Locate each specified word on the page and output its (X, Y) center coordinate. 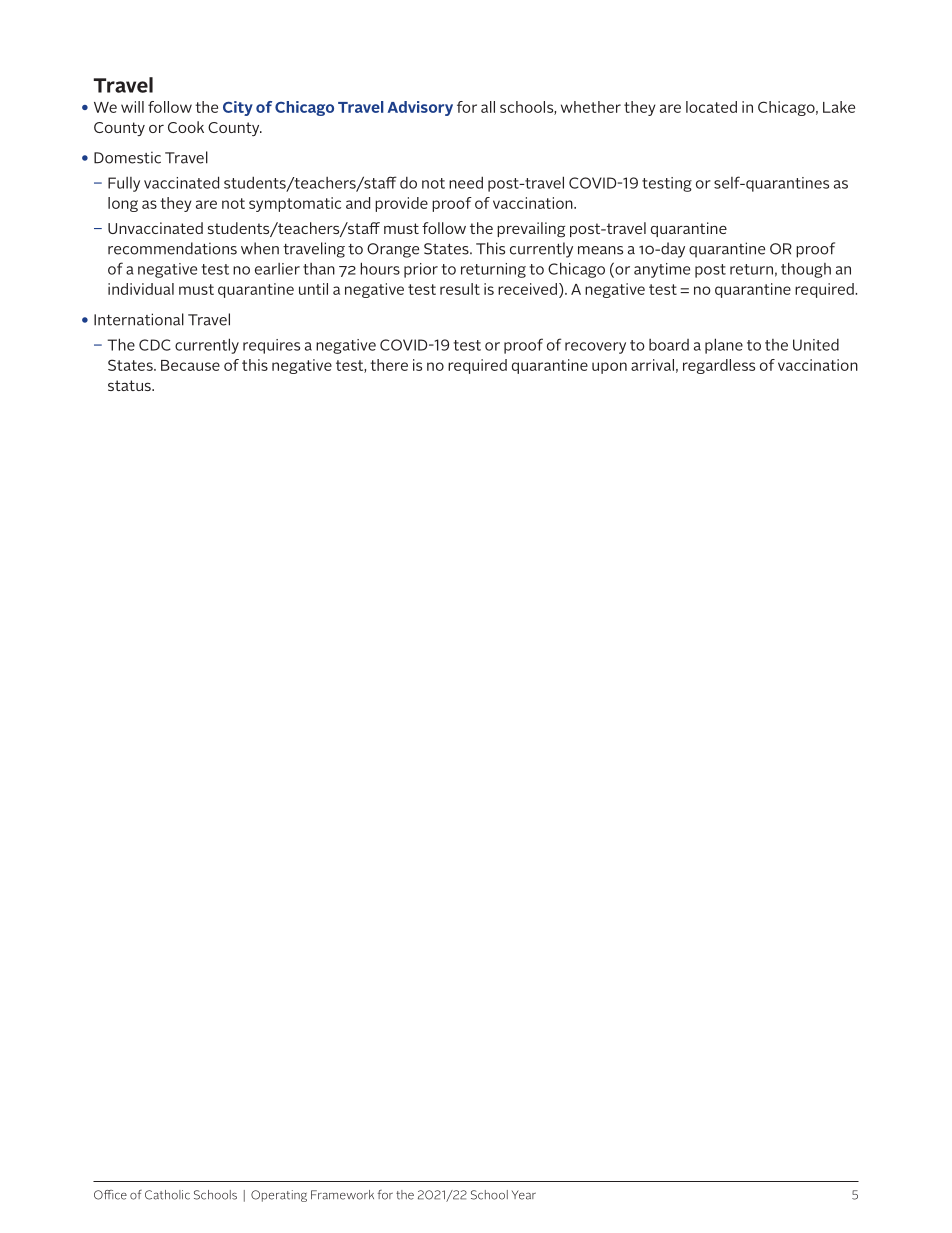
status (130, 385)
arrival (652, 365)
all (488, 107)
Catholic (167, 1195)
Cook (186, 127)
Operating (279, 1196)
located (711, 107)
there (389, 365)
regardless (719, 366)
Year (524, 1195)
